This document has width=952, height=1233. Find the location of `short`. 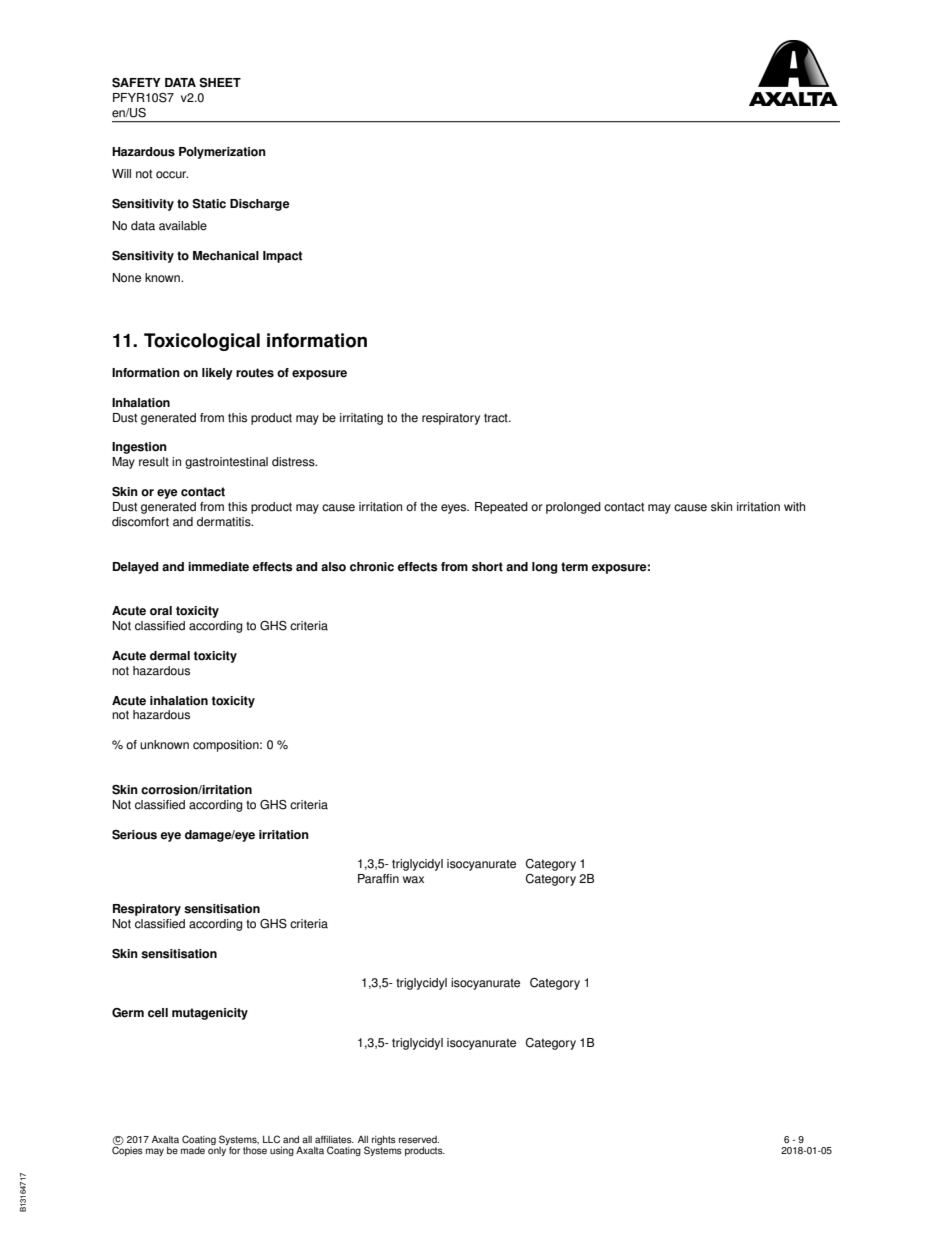

short is located at coordinates (487, 567).
